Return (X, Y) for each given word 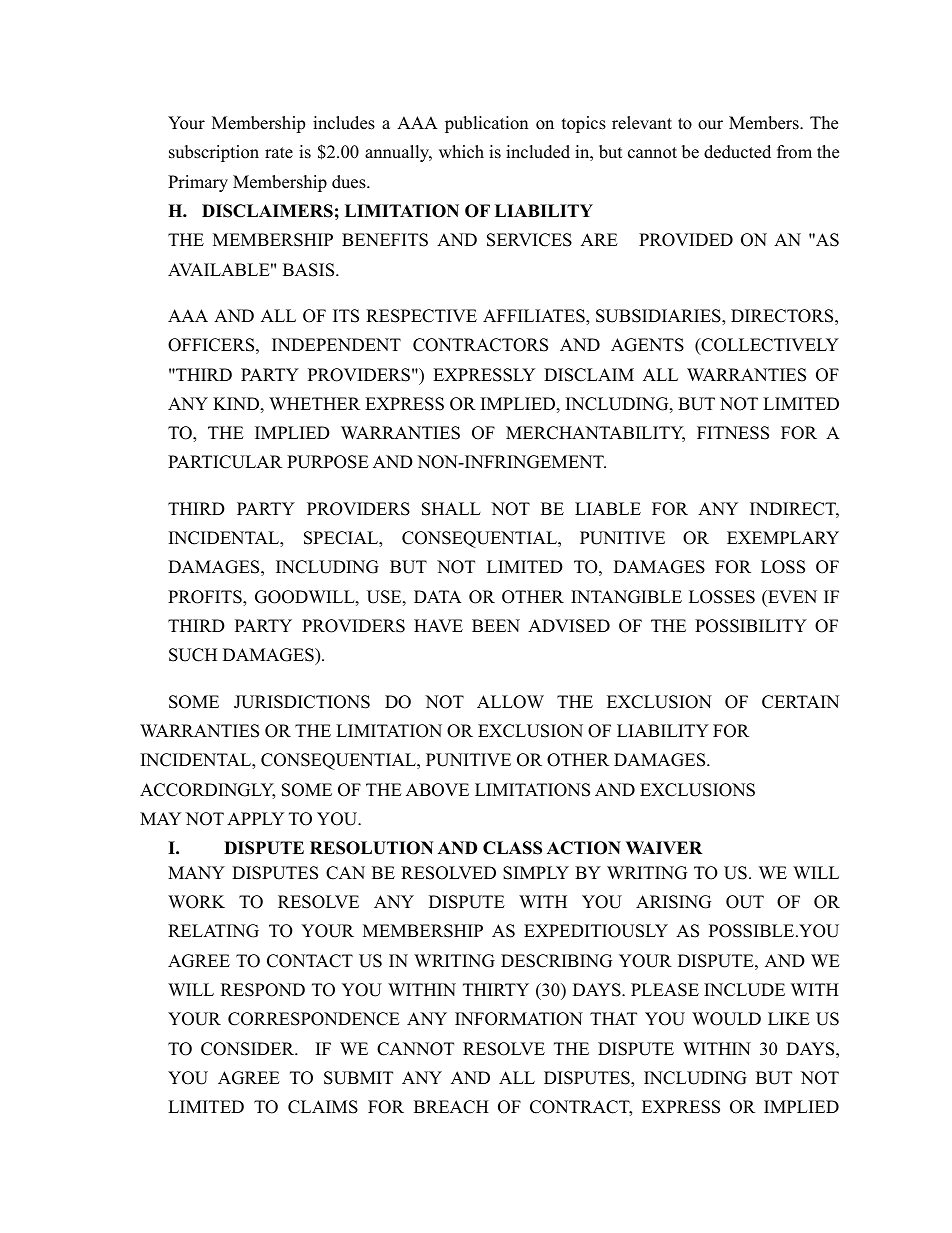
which (461, 152)
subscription (214, 153)
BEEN (496, 625)
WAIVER (664, 847)
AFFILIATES (535, 317)
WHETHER (314, 403)
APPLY (255, 818)
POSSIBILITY (751, 626)
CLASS (512, 848)
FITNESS (733, 433)
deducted (737, 152)
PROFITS (206, 598)
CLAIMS (323, 1107)
